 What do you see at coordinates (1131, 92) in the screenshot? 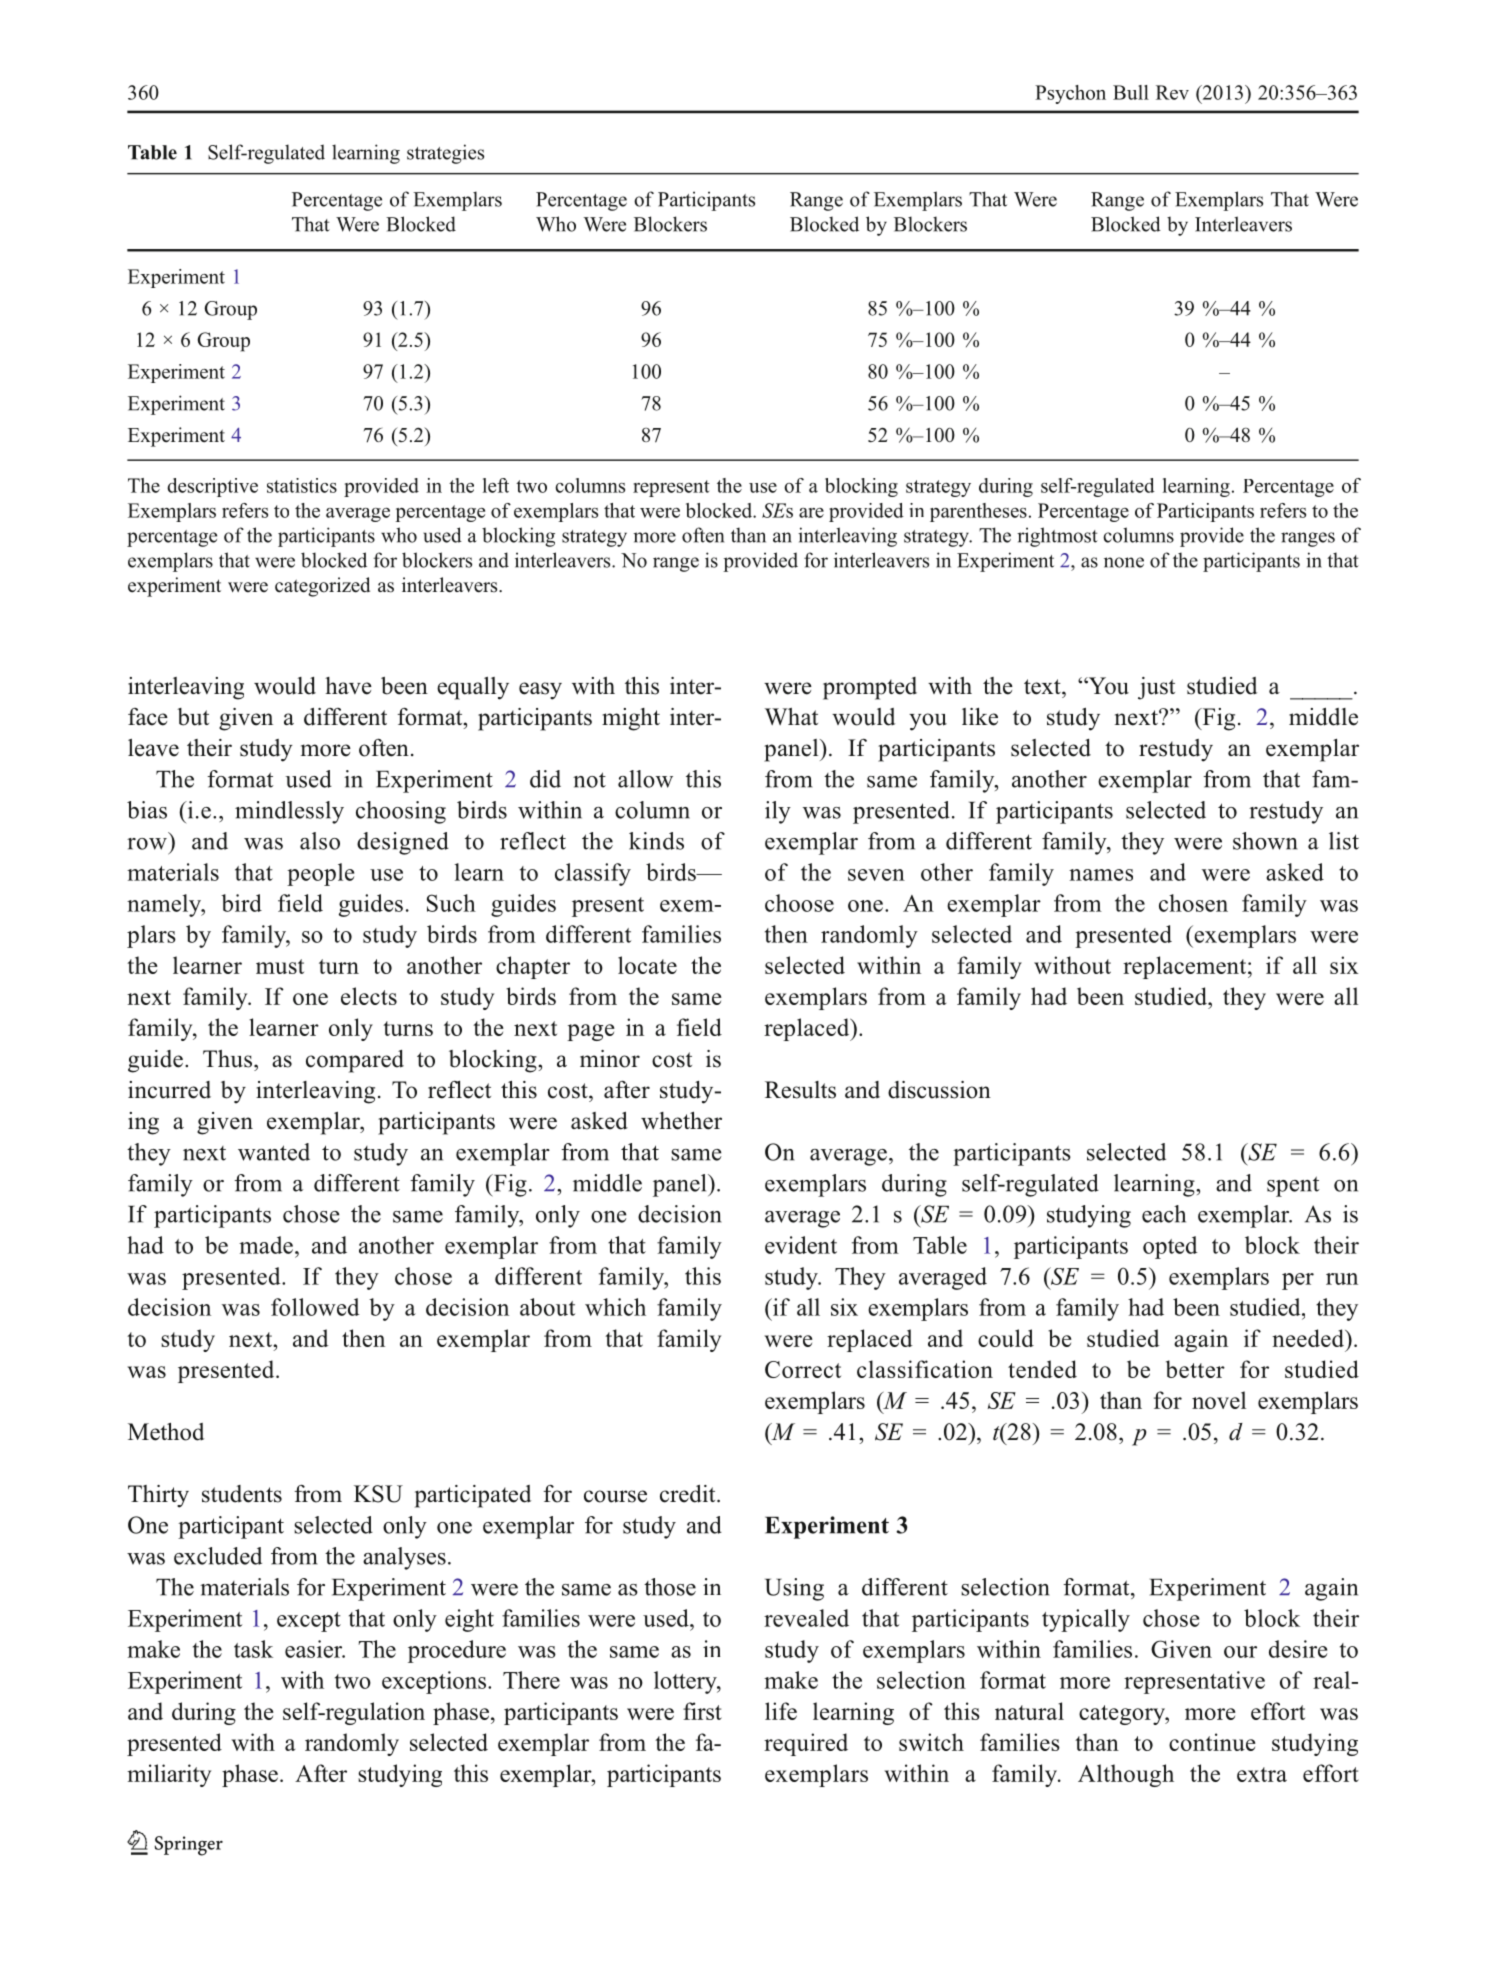
I see `Bull` at bounding box center [1131, 92].
